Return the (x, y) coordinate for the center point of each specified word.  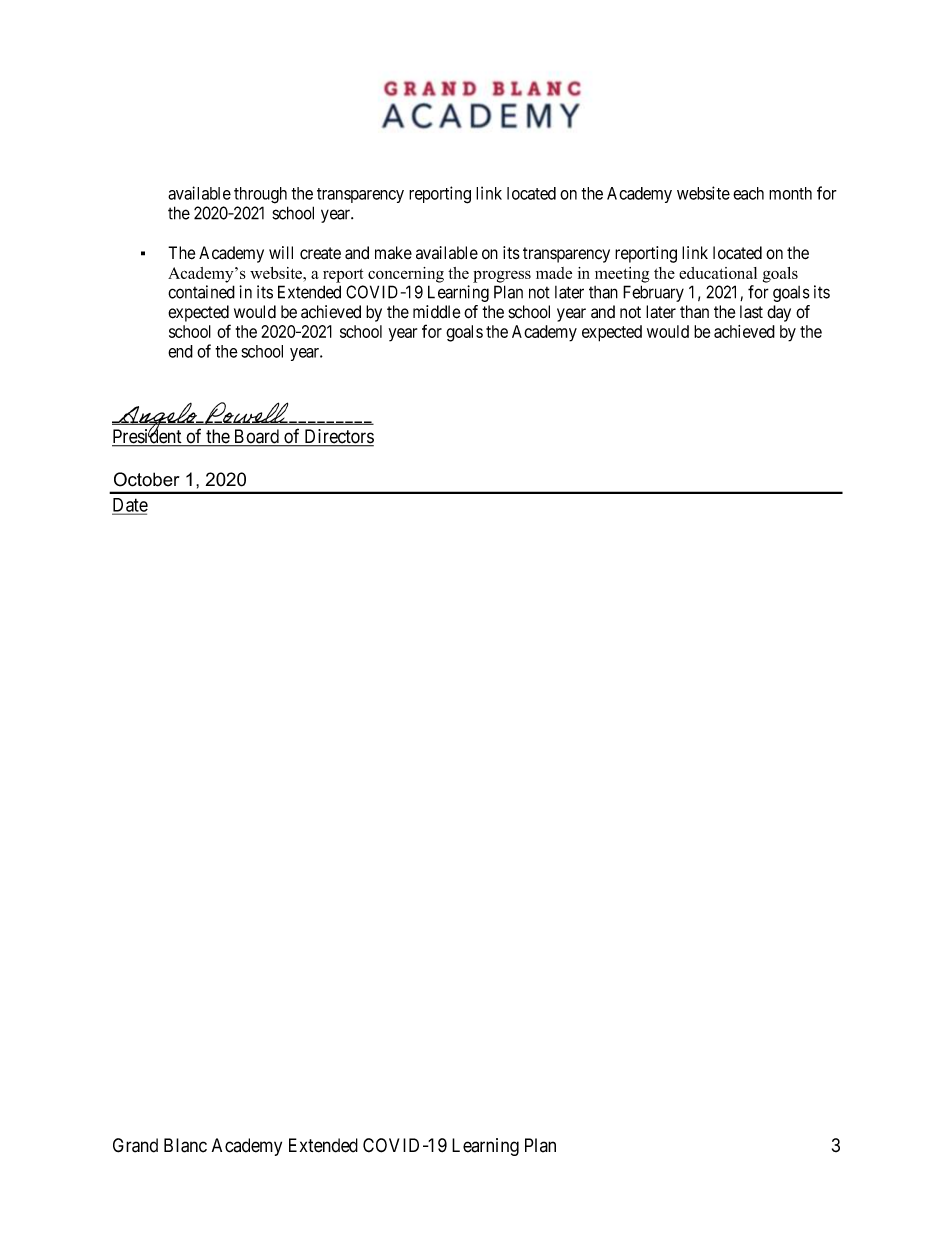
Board (257, 437)
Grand (135, 1145)
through (260, 195)
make (393, 253)
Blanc (185, 1145)
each (748, 193)
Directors (338, 437)
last (751, 312)
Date (130, 506)
